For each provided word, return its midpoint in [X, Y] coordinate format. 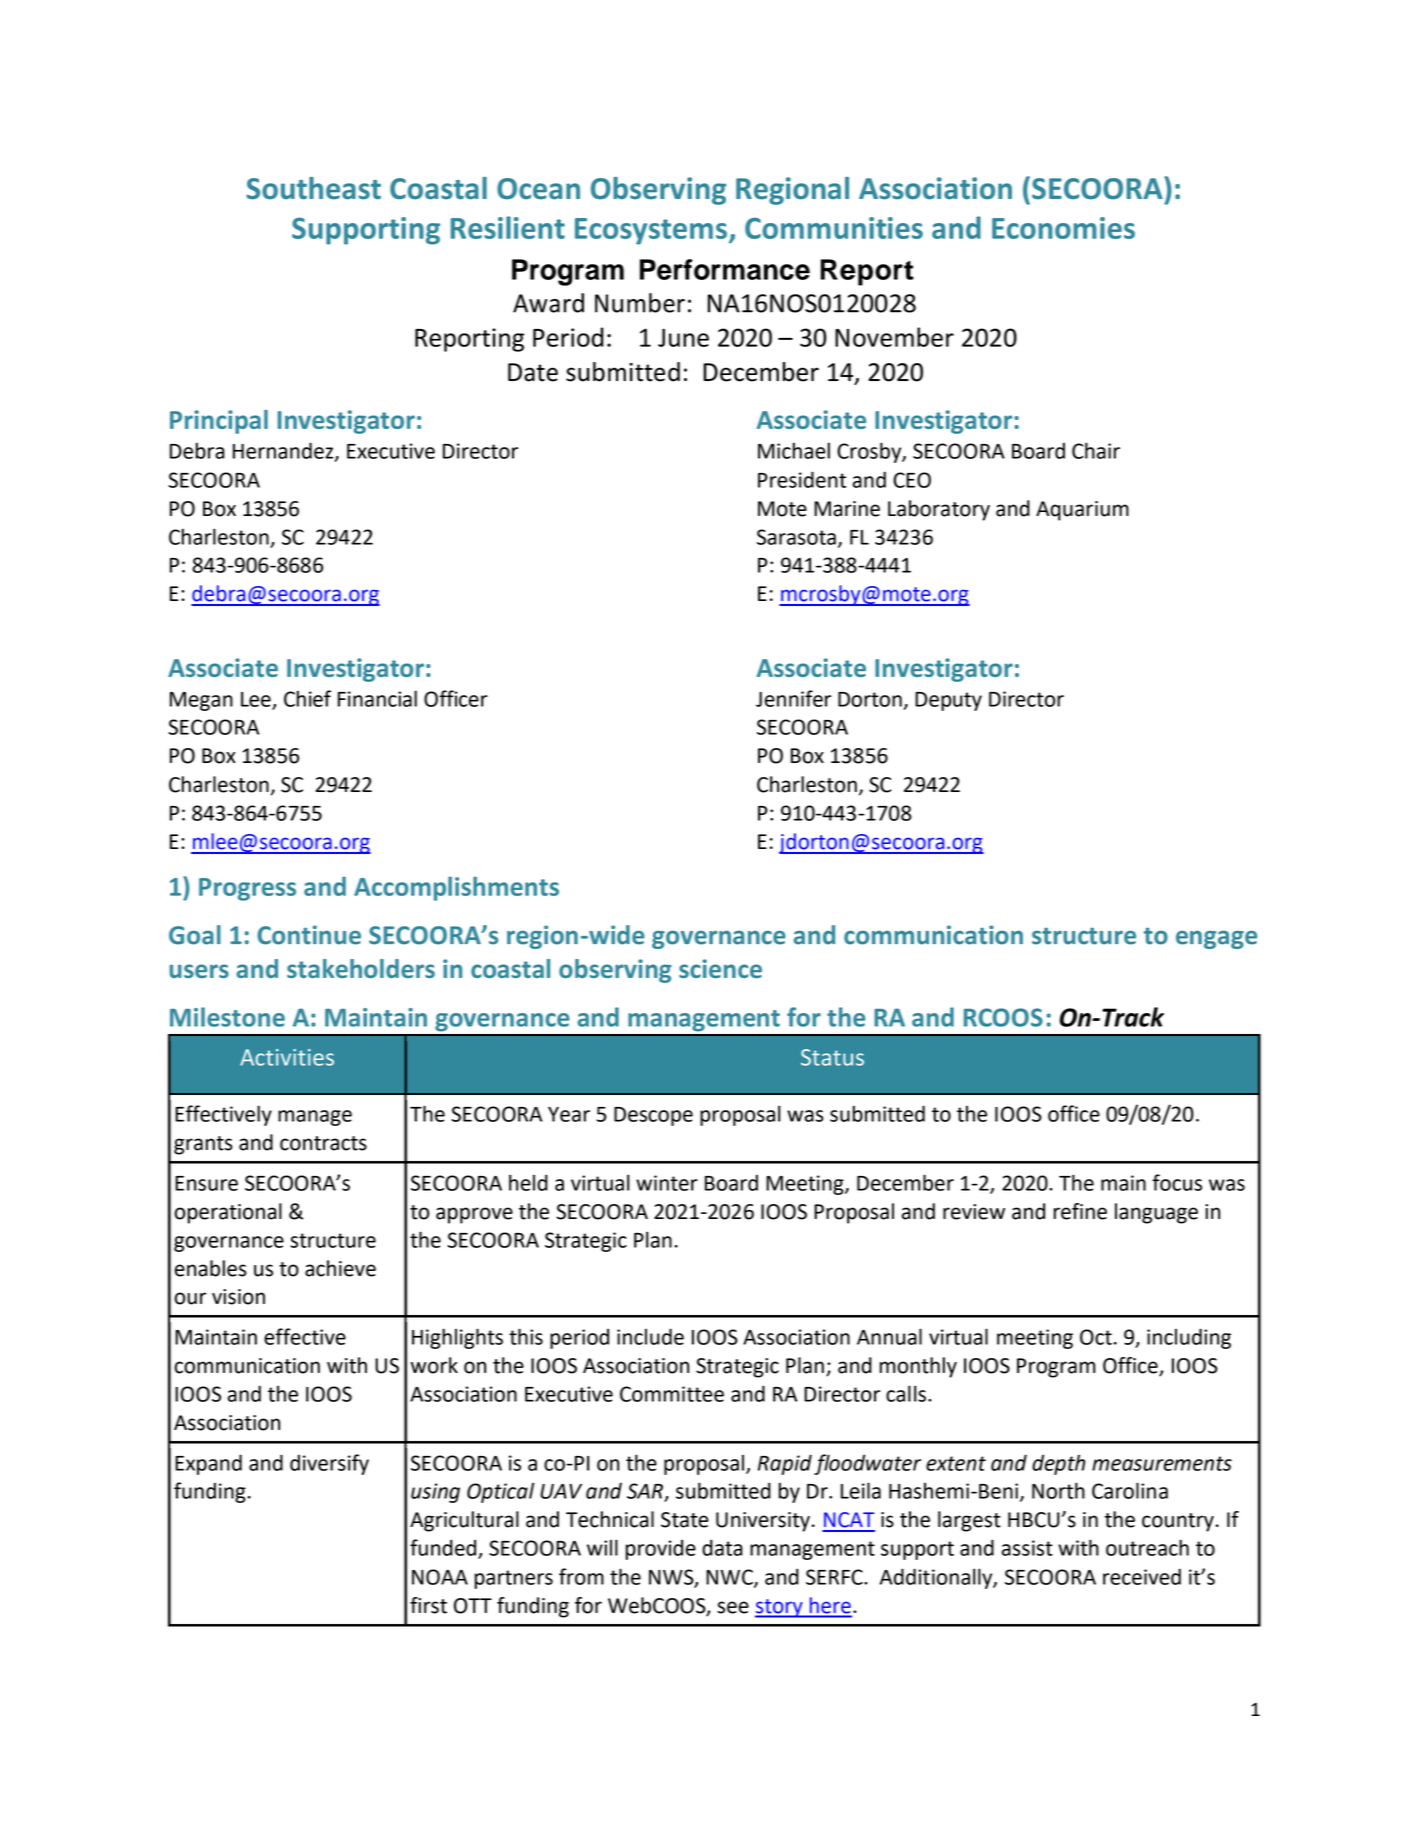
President [802, 479]
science [720, 968]
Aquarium [1082, 511]
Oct [1096, 1337]
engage [1216, 939]
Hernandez [284, 451]
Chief [307, 698]
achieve [340, 1268]
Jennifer [793, 698]
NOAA [440, 1577]
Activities [287, 1057]
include [650, 1336]
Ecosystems [651, 231]
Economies [1063, 228]
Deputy [948, 701]
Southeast [314, 188]
